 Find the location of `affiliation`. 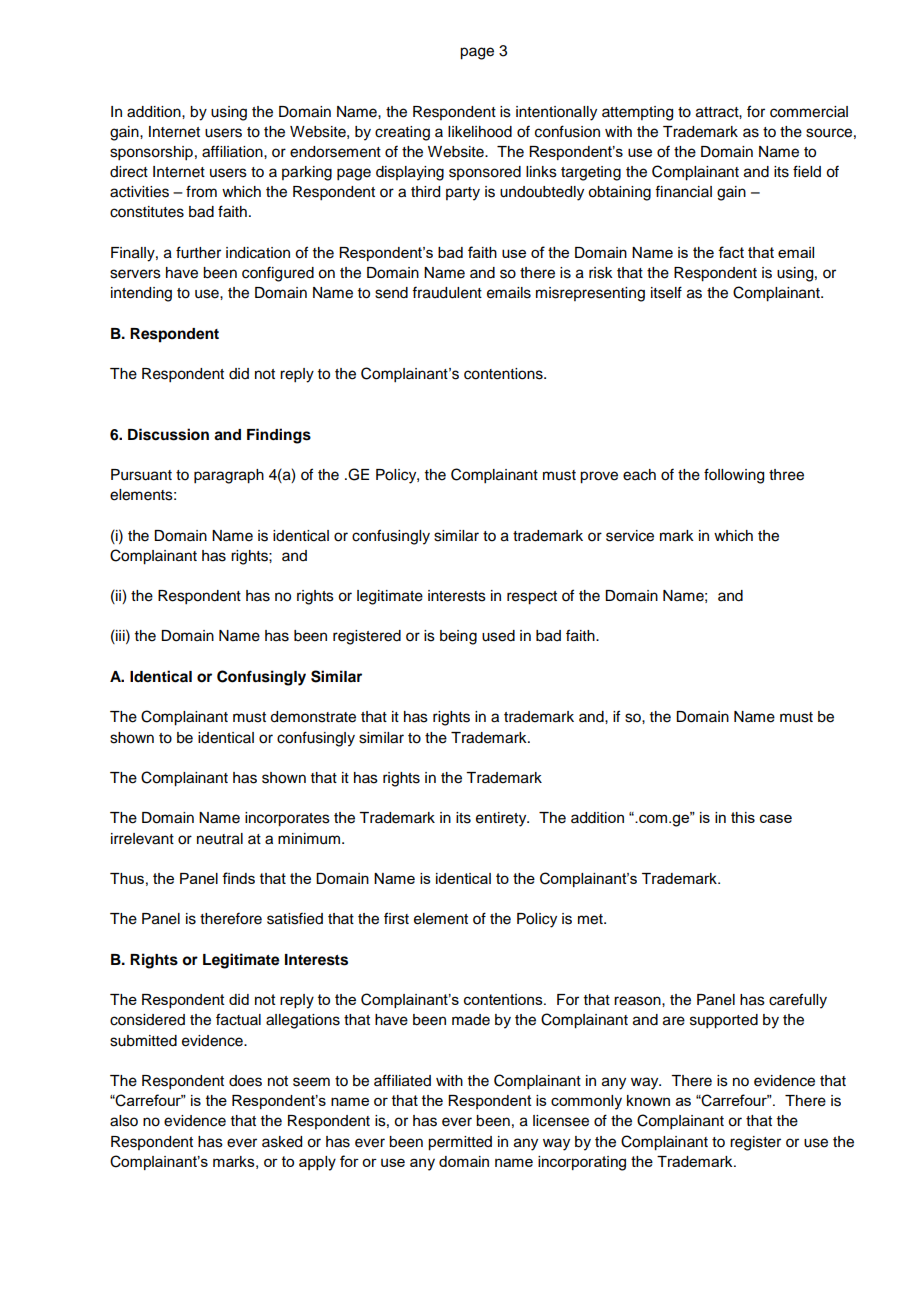

affiliation is located at coordinates (233, 151).
